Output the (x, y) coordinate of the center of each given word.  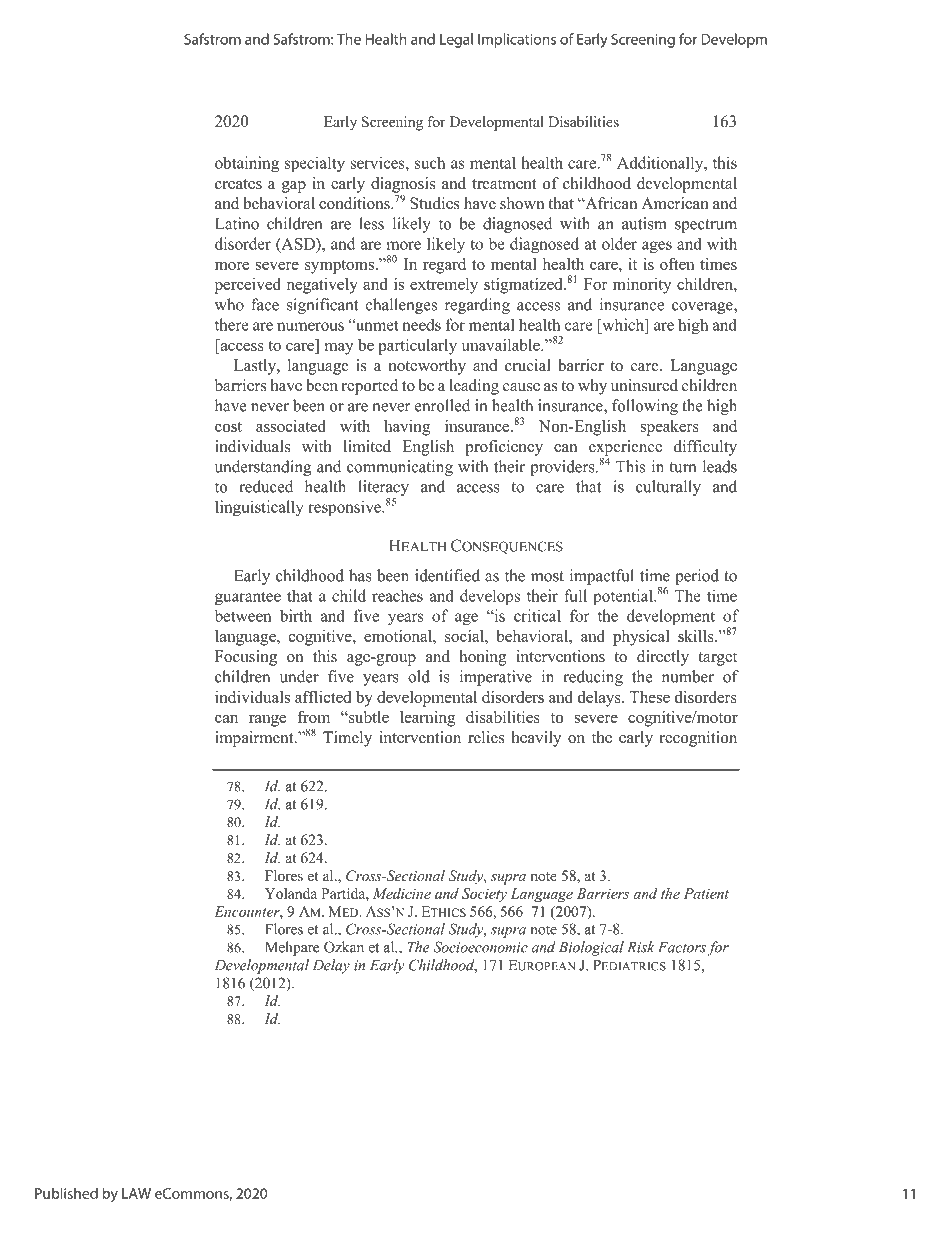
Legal (456, 40)
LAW (136, 1193)
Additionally (661, 164)
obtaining (247, 164)
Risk (641, 947)
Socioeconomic (481, 947)
